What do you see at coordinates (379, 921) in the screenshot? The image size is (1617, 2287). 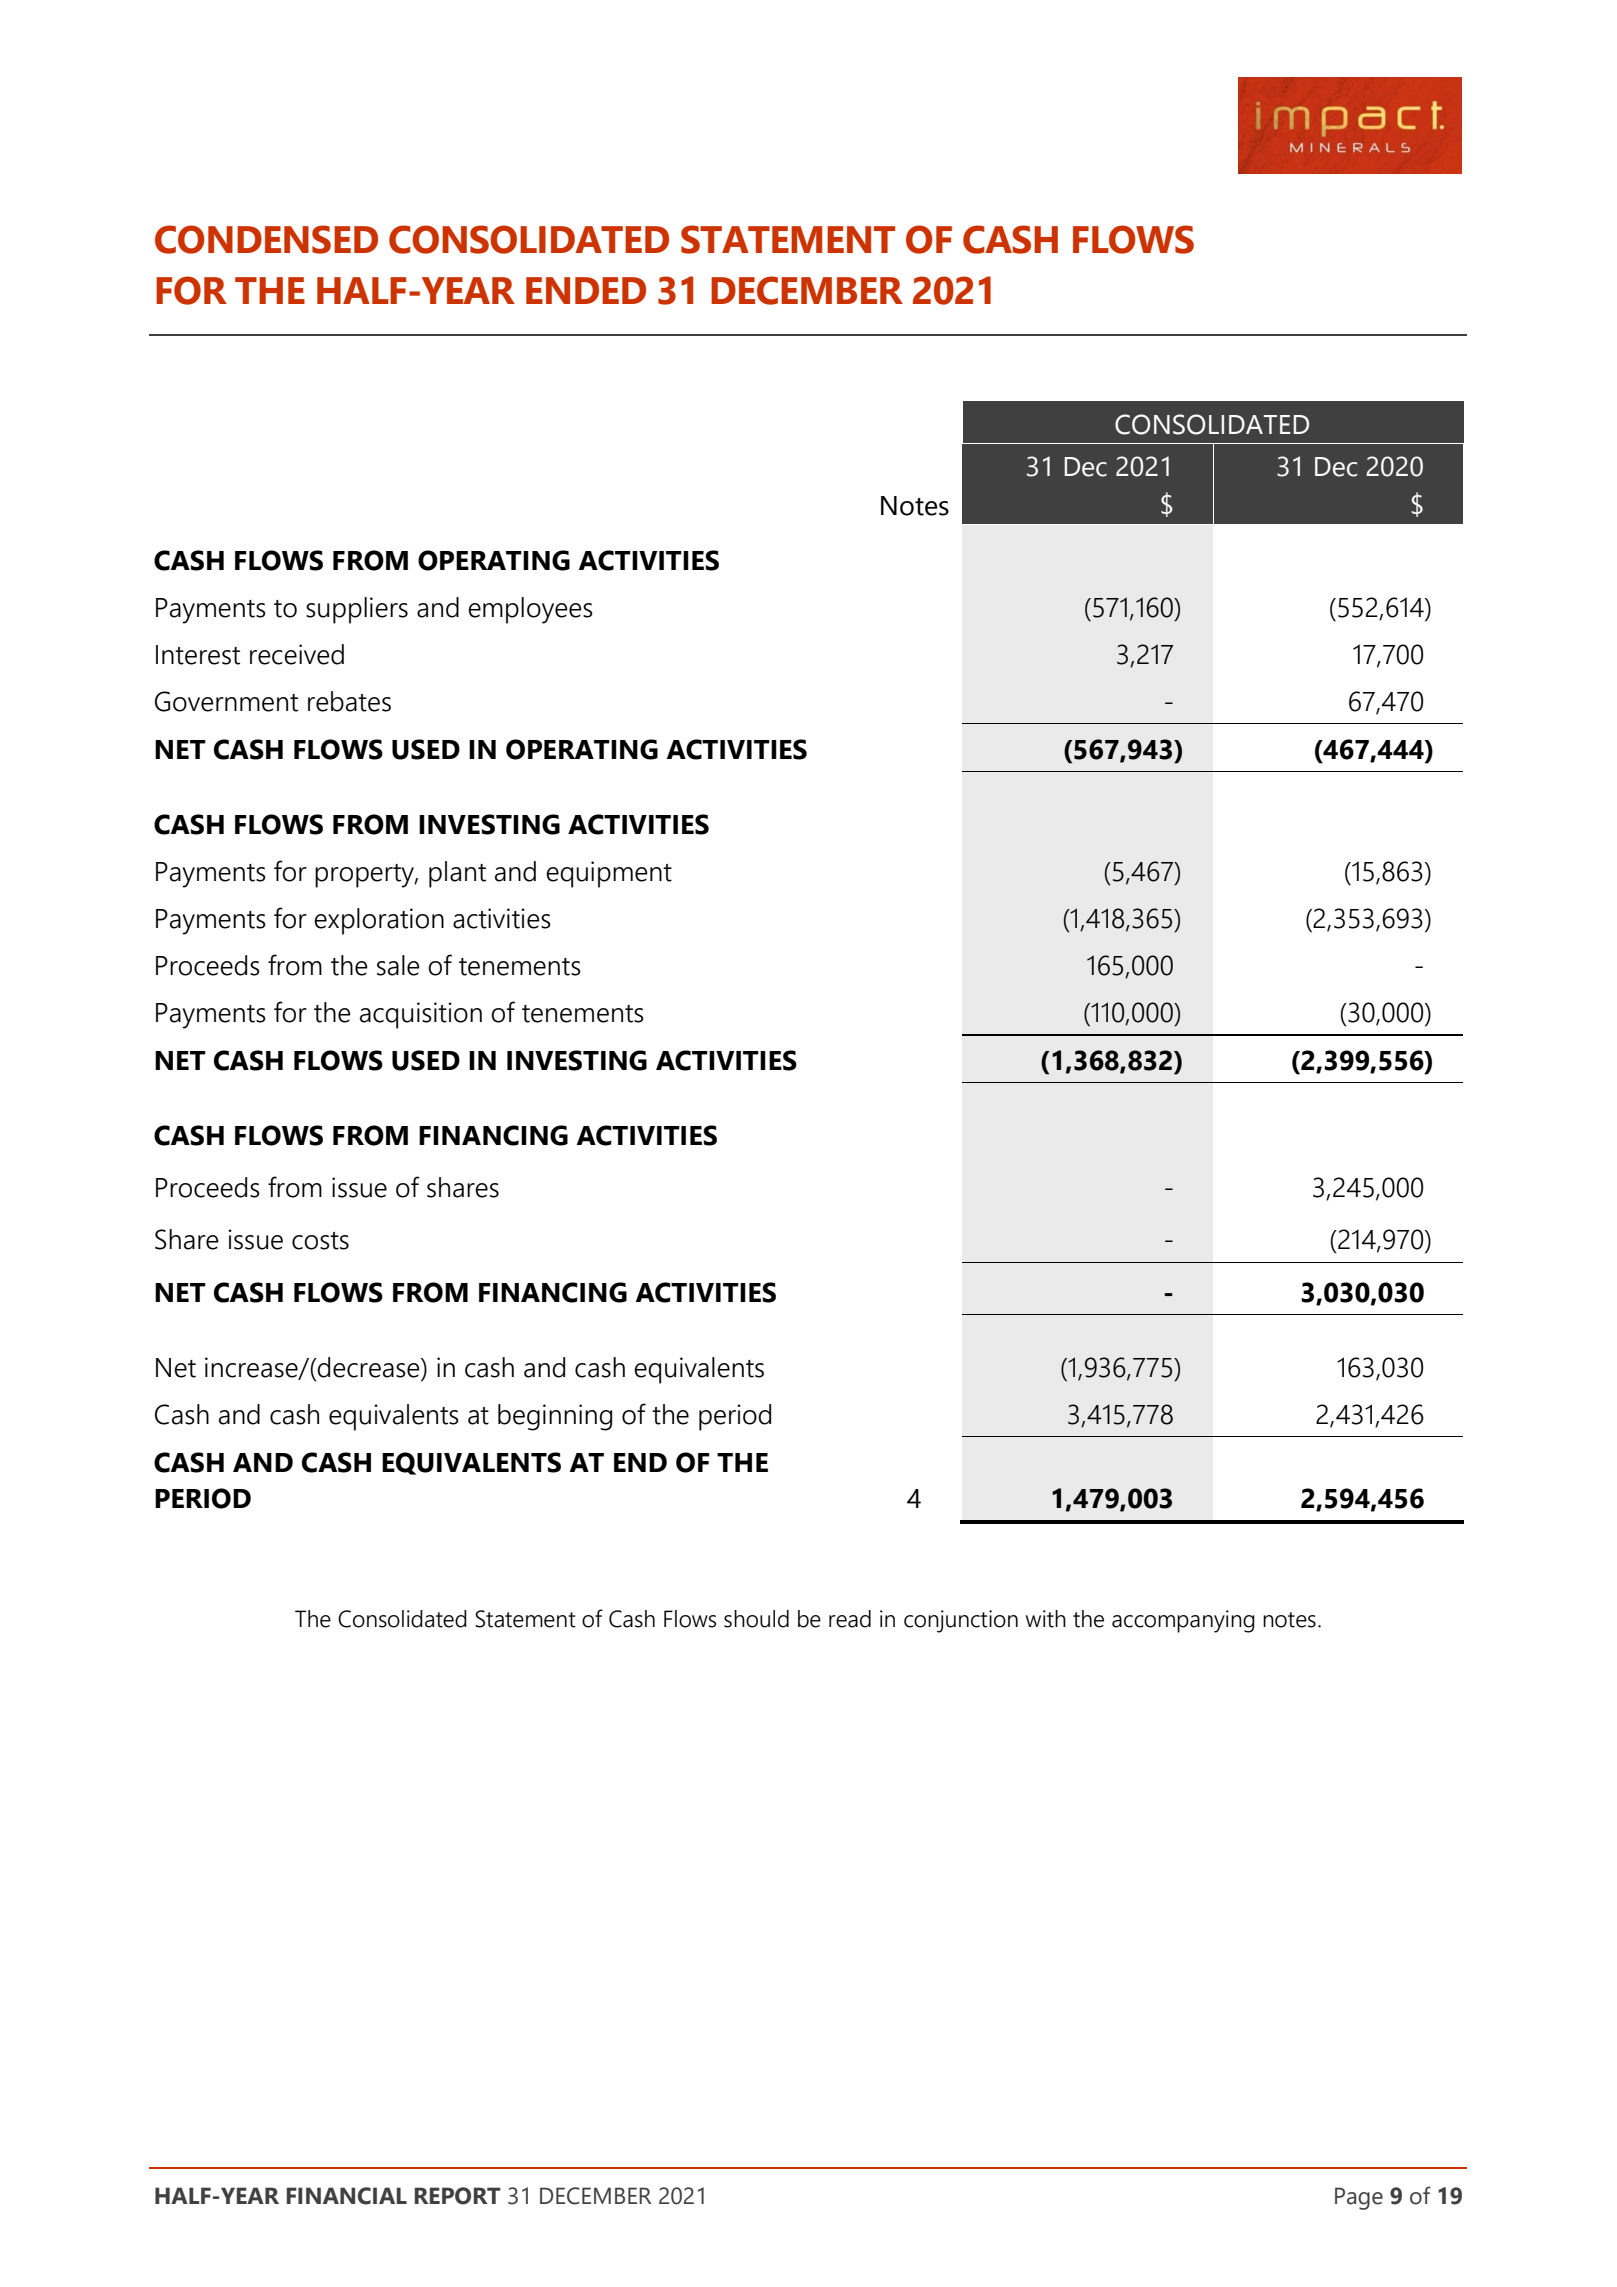 I see `exploration` at bounding box center [379, 921].
